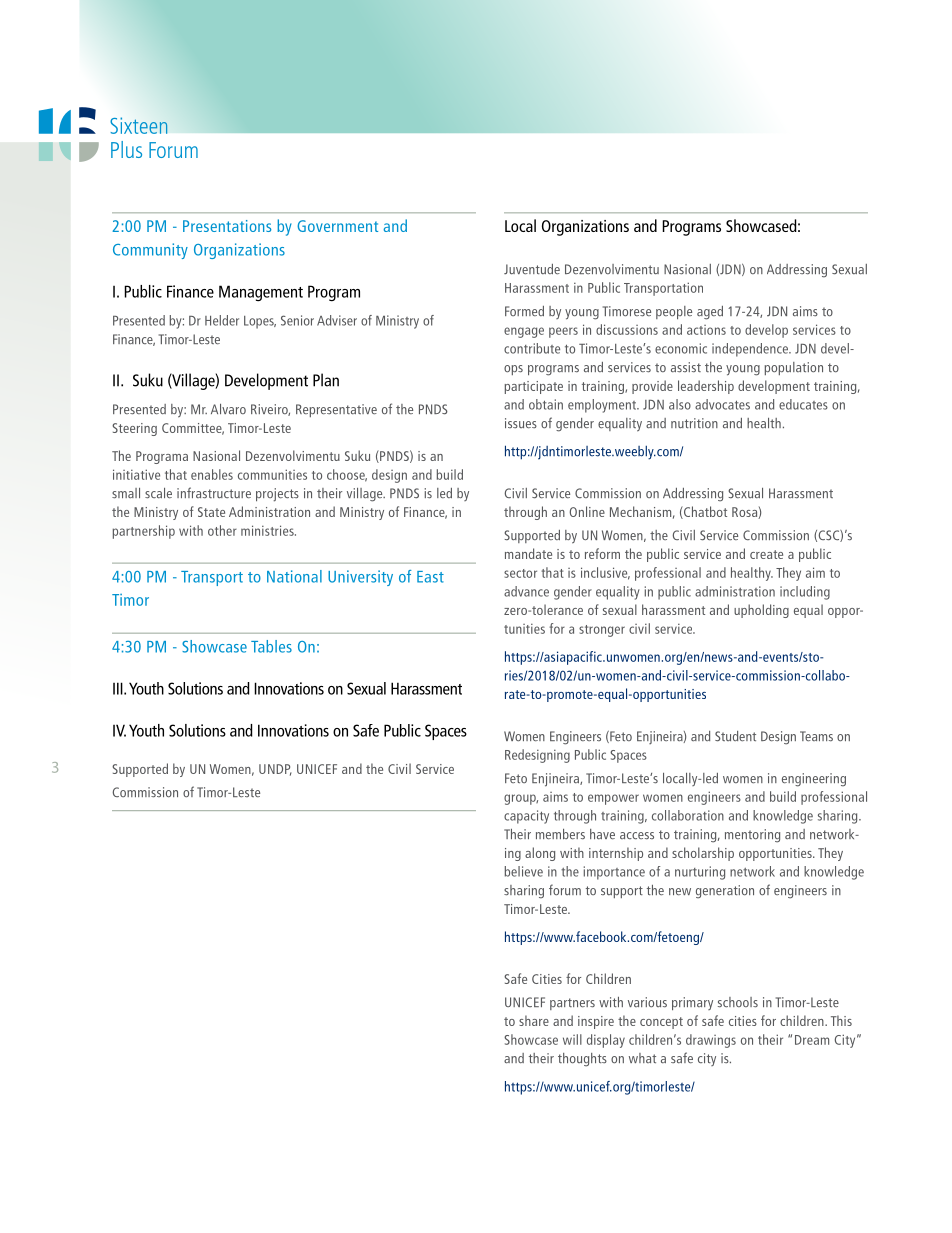 The height and width of the screenshot is (1233, 952). What do you see at coordinates (227, 226) in the screenshot?
I see `Presentations` at bounding box center [227, 226].
